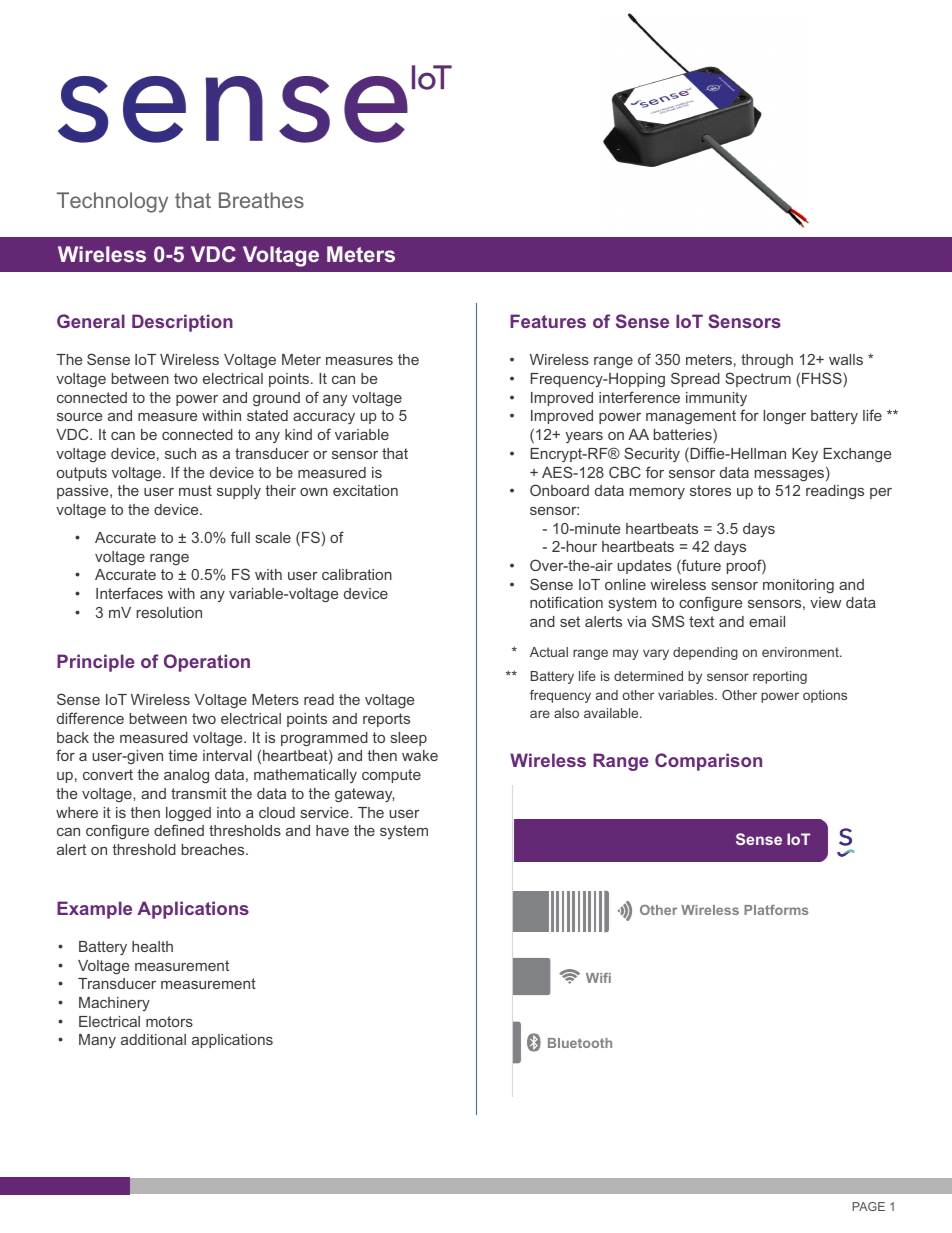 This screenshot has width=952, height=1233. I want to click on such, so click(180, 453).
